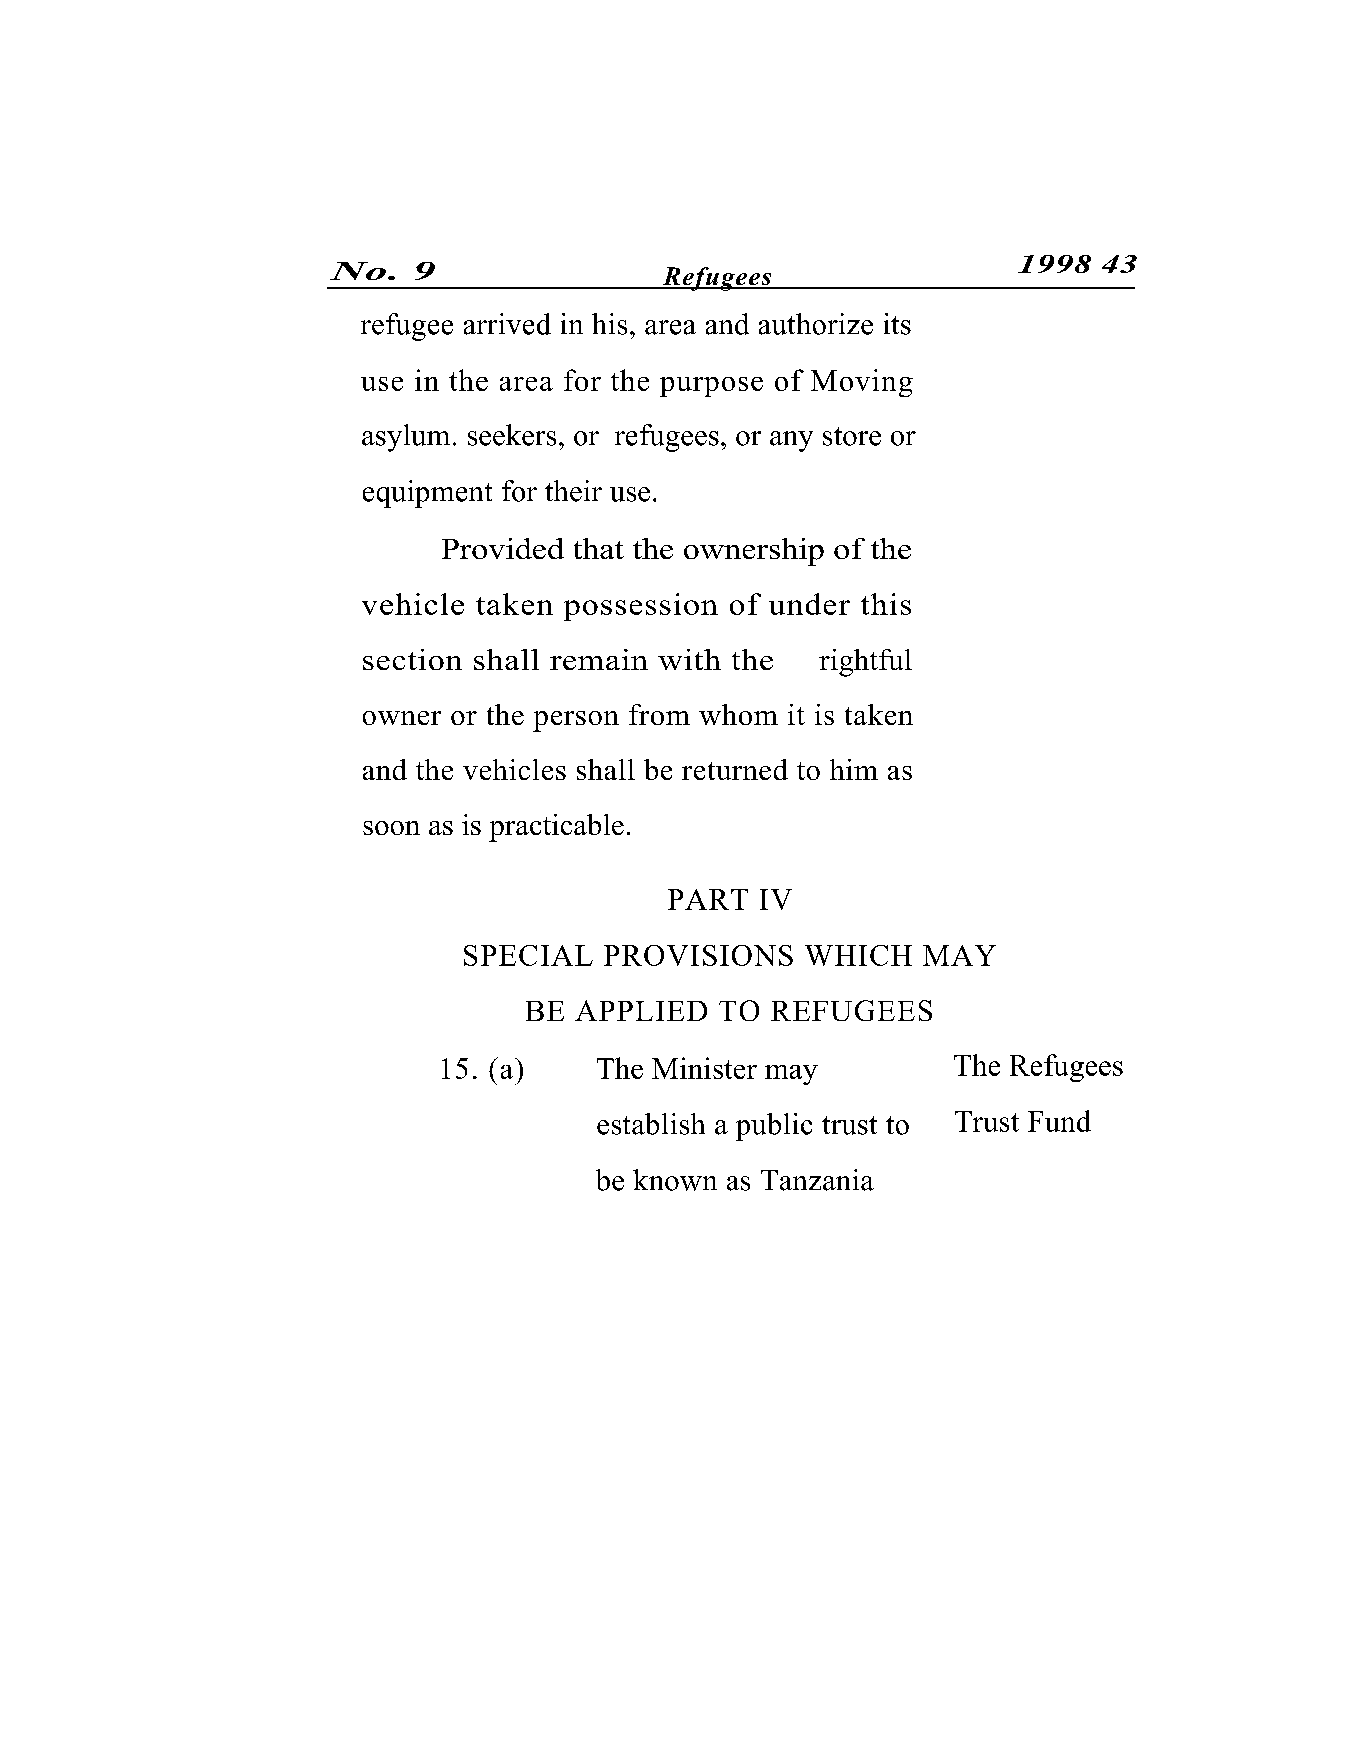 This image has height=1745, width=1348. I want to click on purpose, so click(711, 387).
